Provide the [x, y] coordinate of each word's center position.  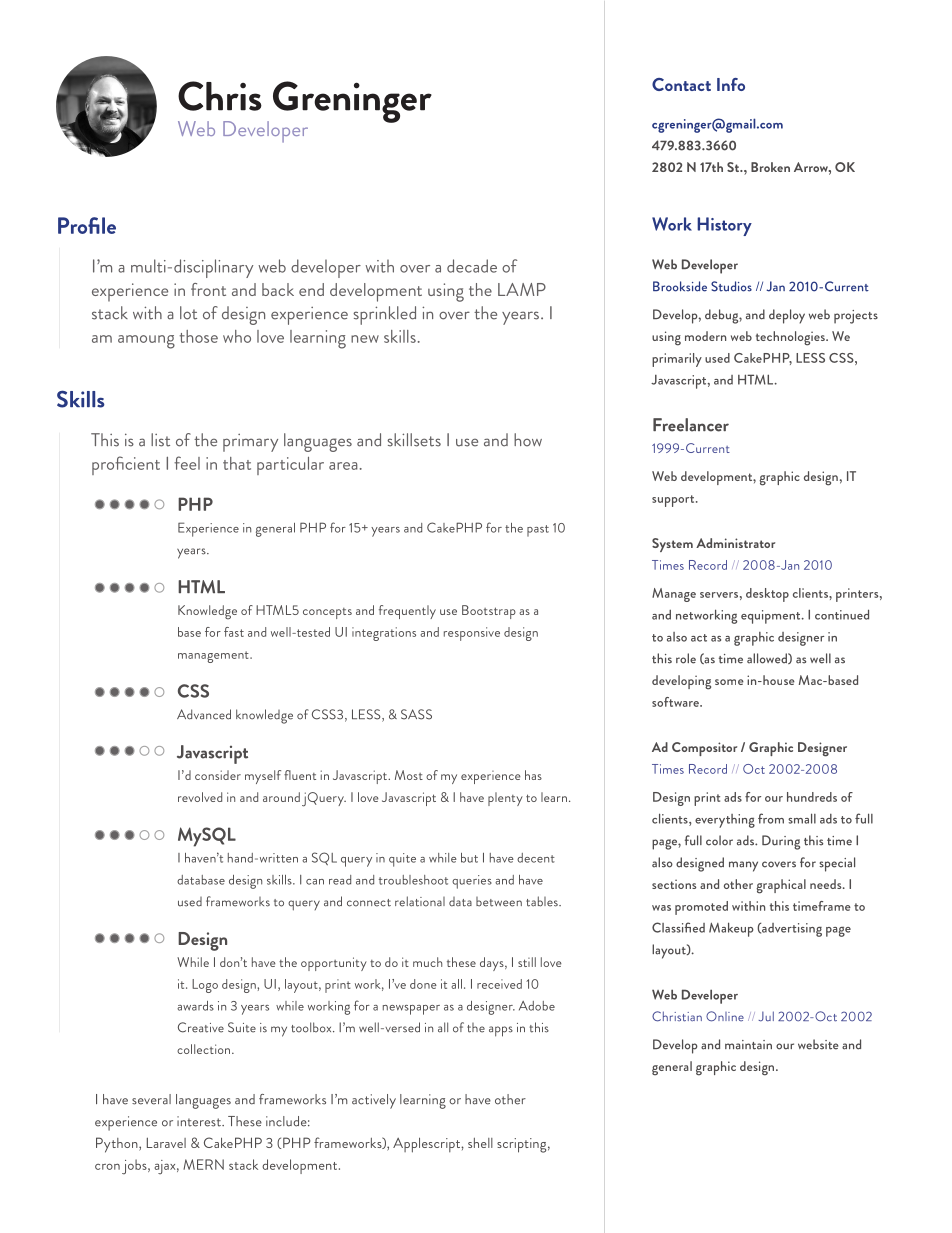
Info [731, 84]
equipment [772, 617]
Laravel [166, 1142]
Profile [87, 225]
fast [234, 632]
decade [472, 266]
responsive [472, 634]
